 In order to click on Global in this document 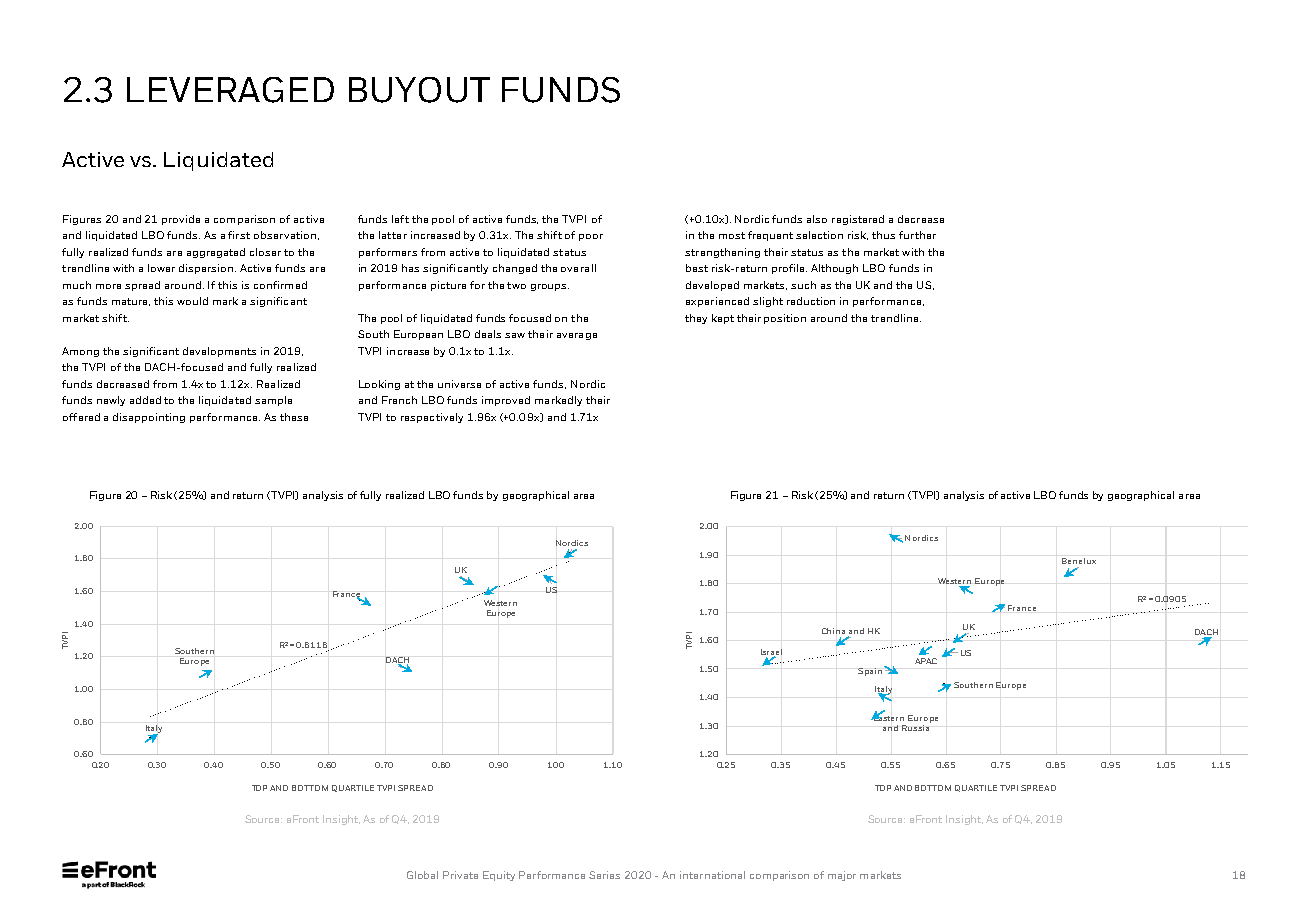, I will do `click(422, 875)`.
